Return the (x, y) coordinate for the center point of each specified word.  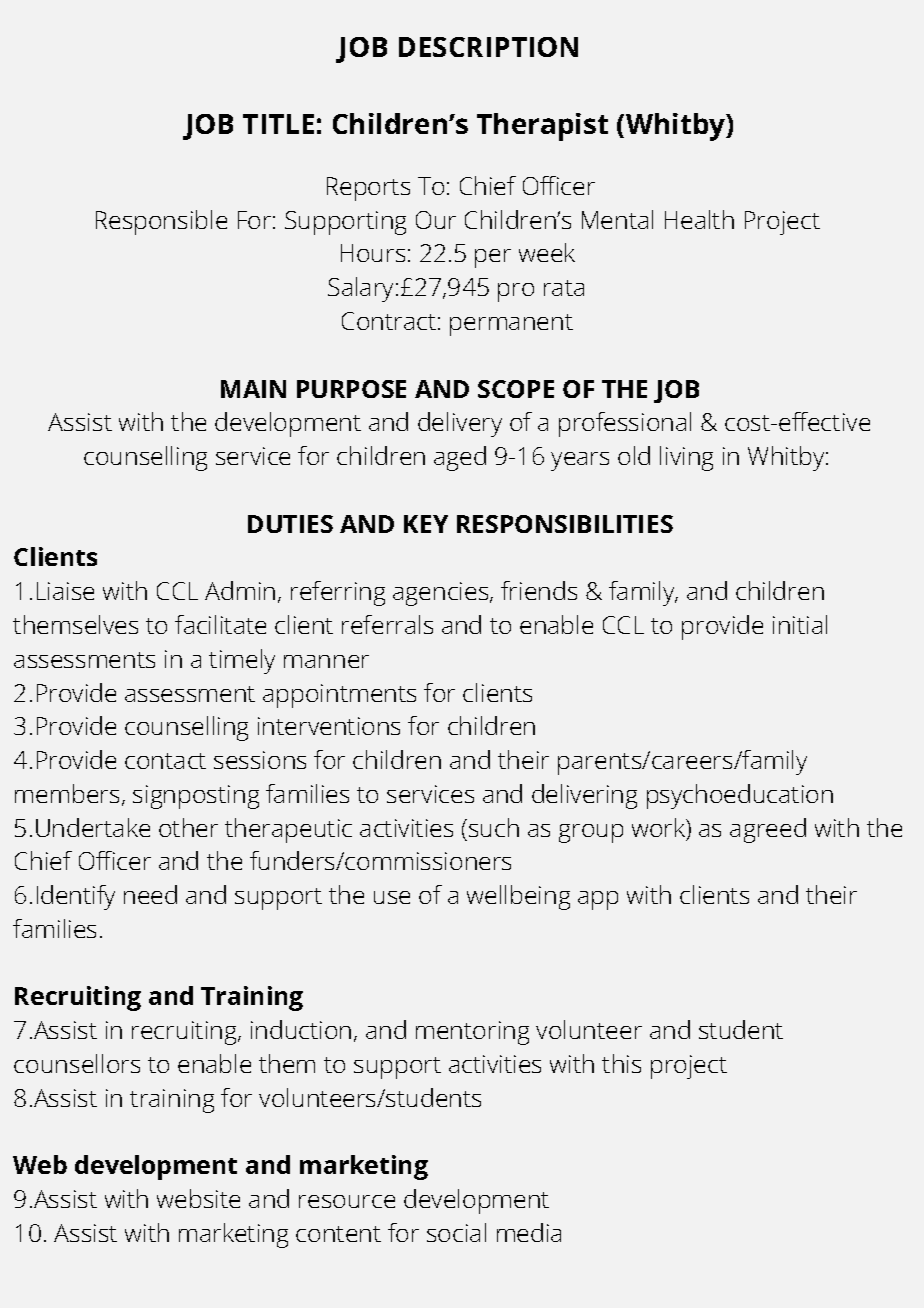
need (150, 894)
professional (625, 424)
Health (699, 219)
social (456, 1232)
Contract (389, 321)
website (198, 1198)
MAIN (253, 389)
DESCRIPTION (488, 47)
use (392, 897)
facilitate (220, 624)
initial (800, 624)
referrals (387, 624)
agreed (768, 830)
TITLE (278, 124)
